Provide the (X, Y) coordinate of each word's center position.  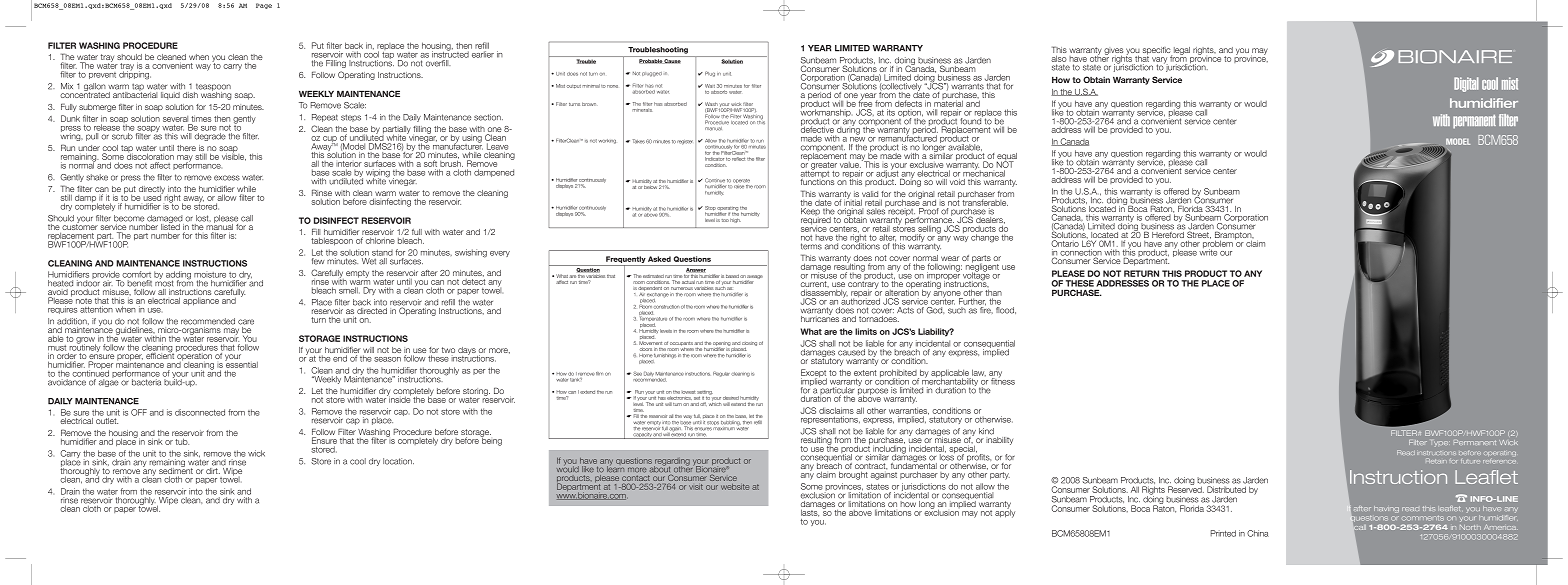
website (735, 487)
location (398, 461)
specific (1157, 52)
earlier (483, 54)
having (1386, 509)
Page (264, 6)
